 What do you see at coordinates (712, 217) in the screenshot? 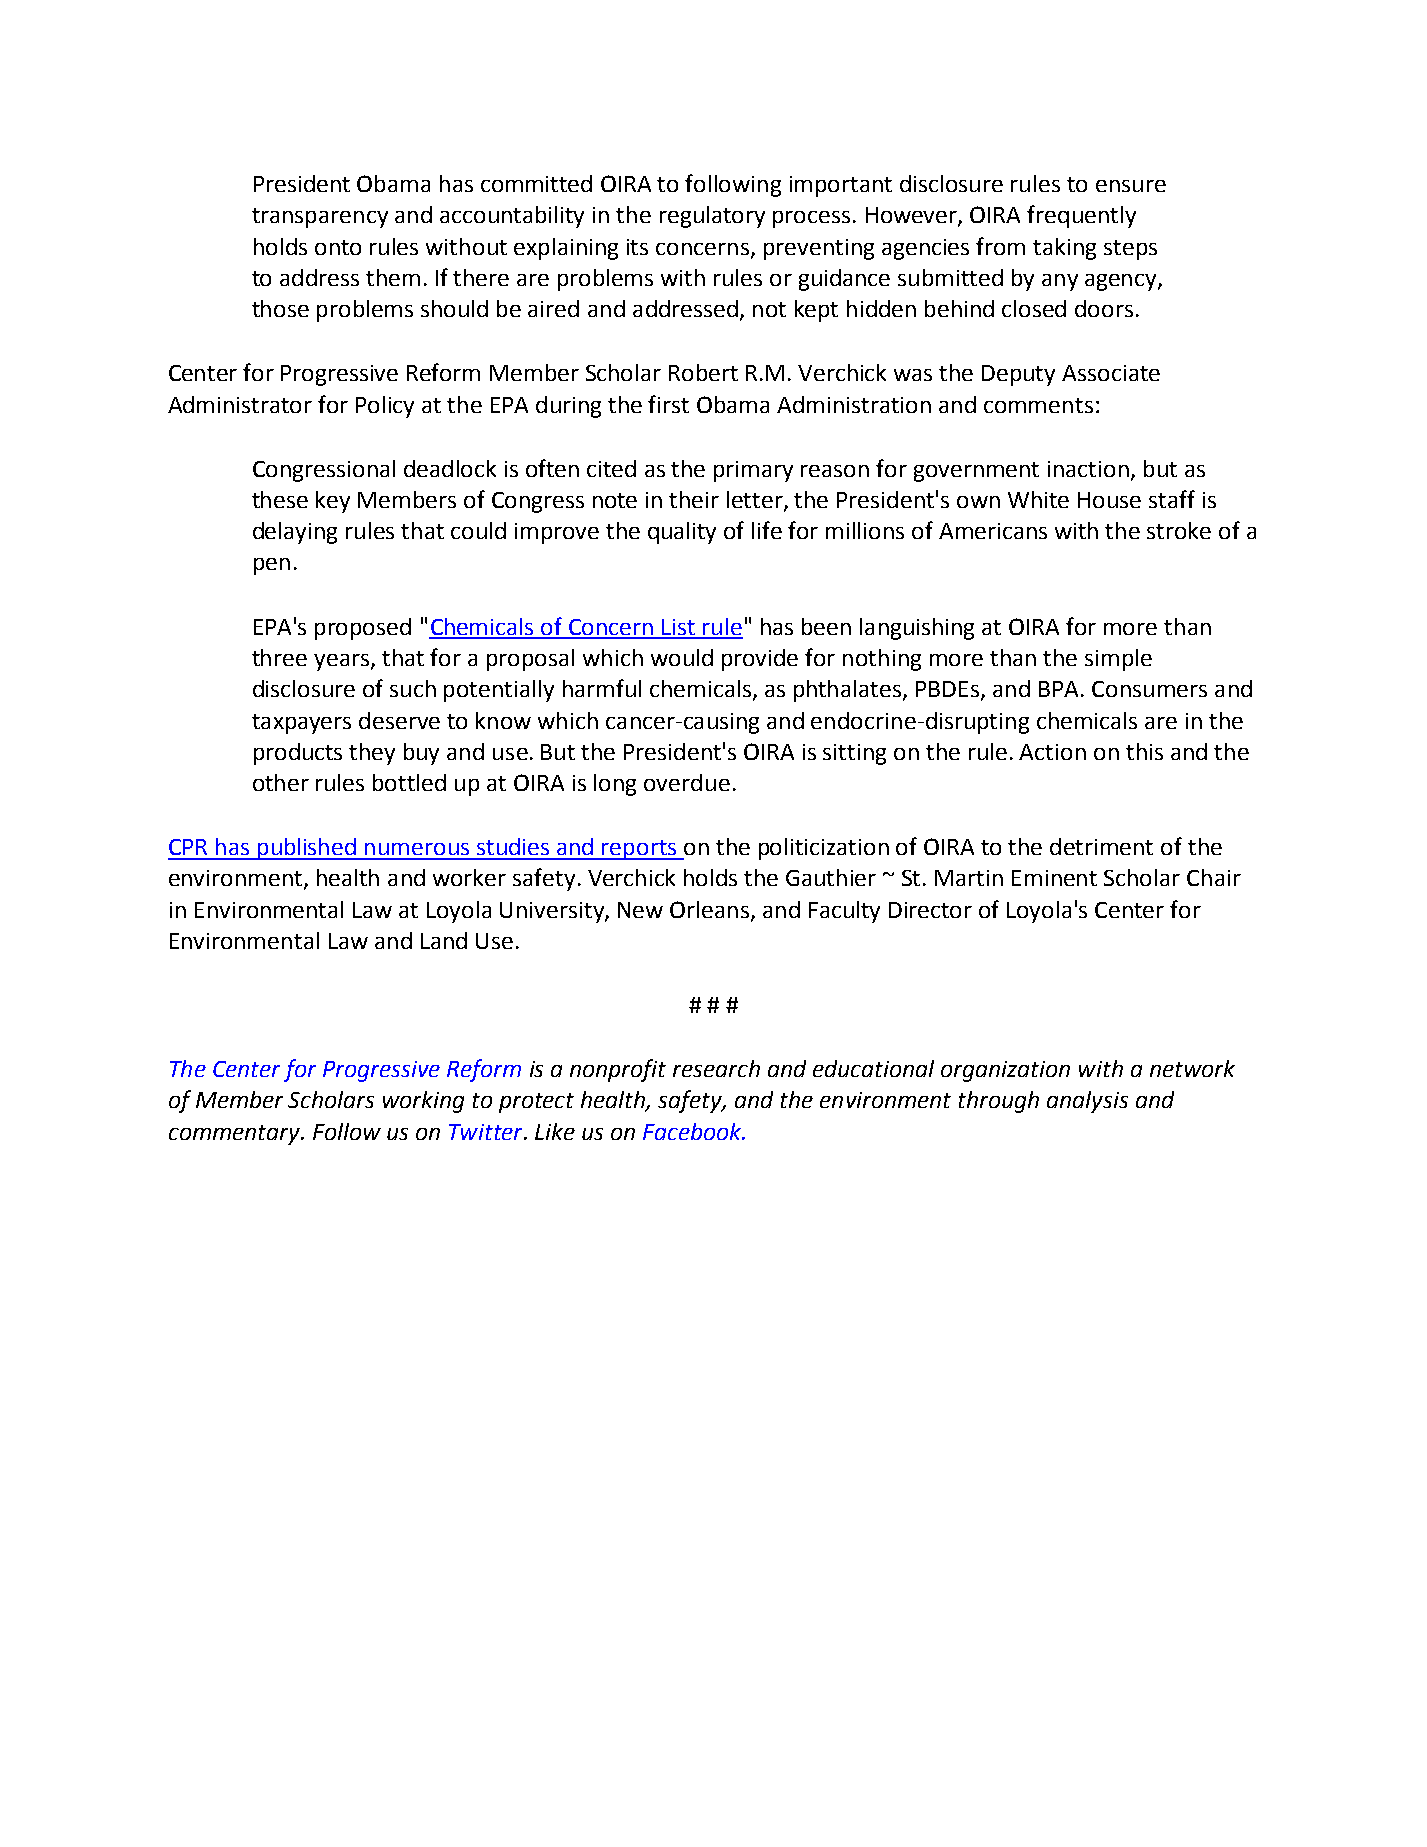
I see `regulatory` at bounding box center [712, 217].
